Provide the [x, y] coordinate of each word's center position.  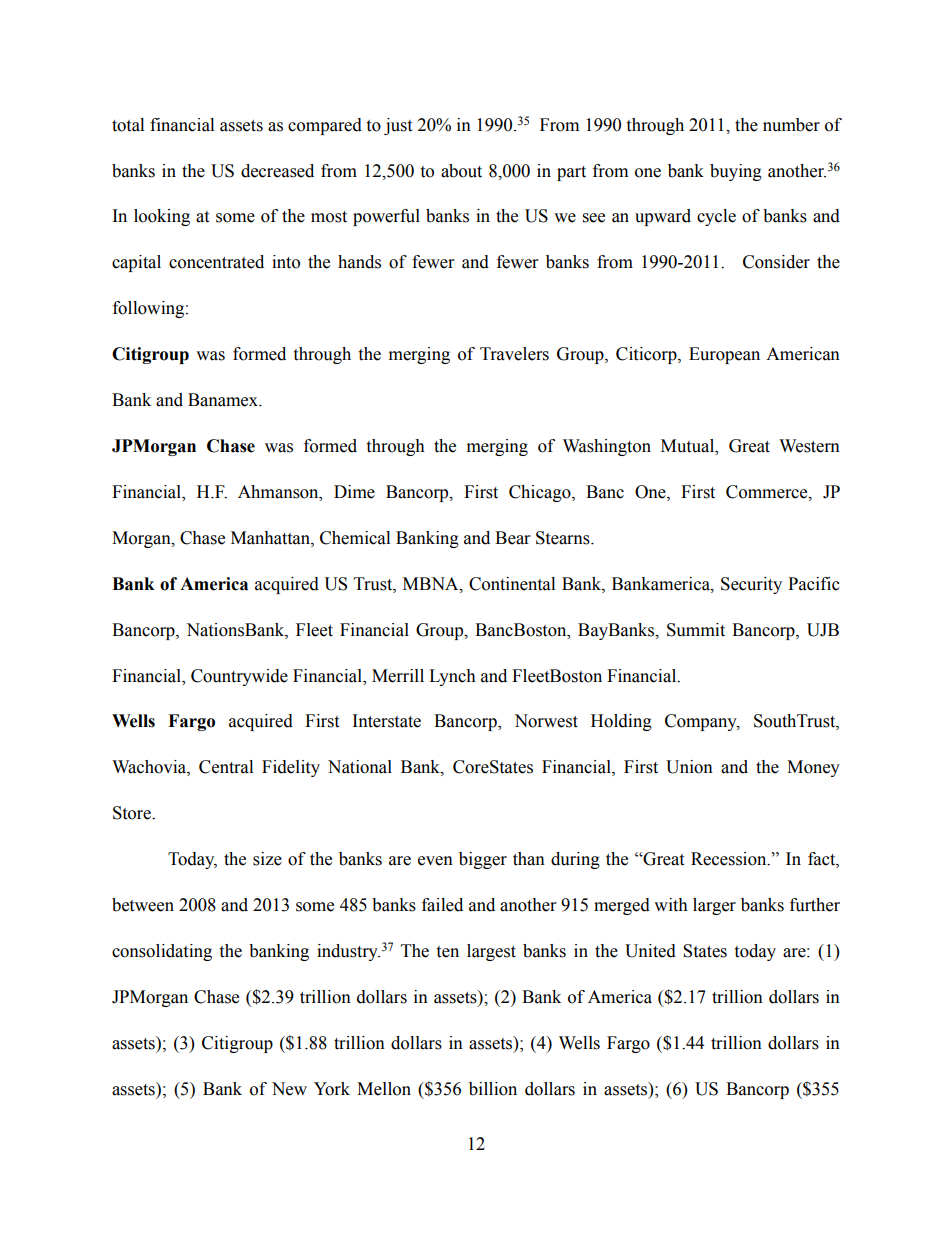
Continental [512, 584]
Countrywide [239, 677]
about [461, 171]
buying [736, 172]
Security [751, 585]
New [289, 1089]
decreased [277, 171]
